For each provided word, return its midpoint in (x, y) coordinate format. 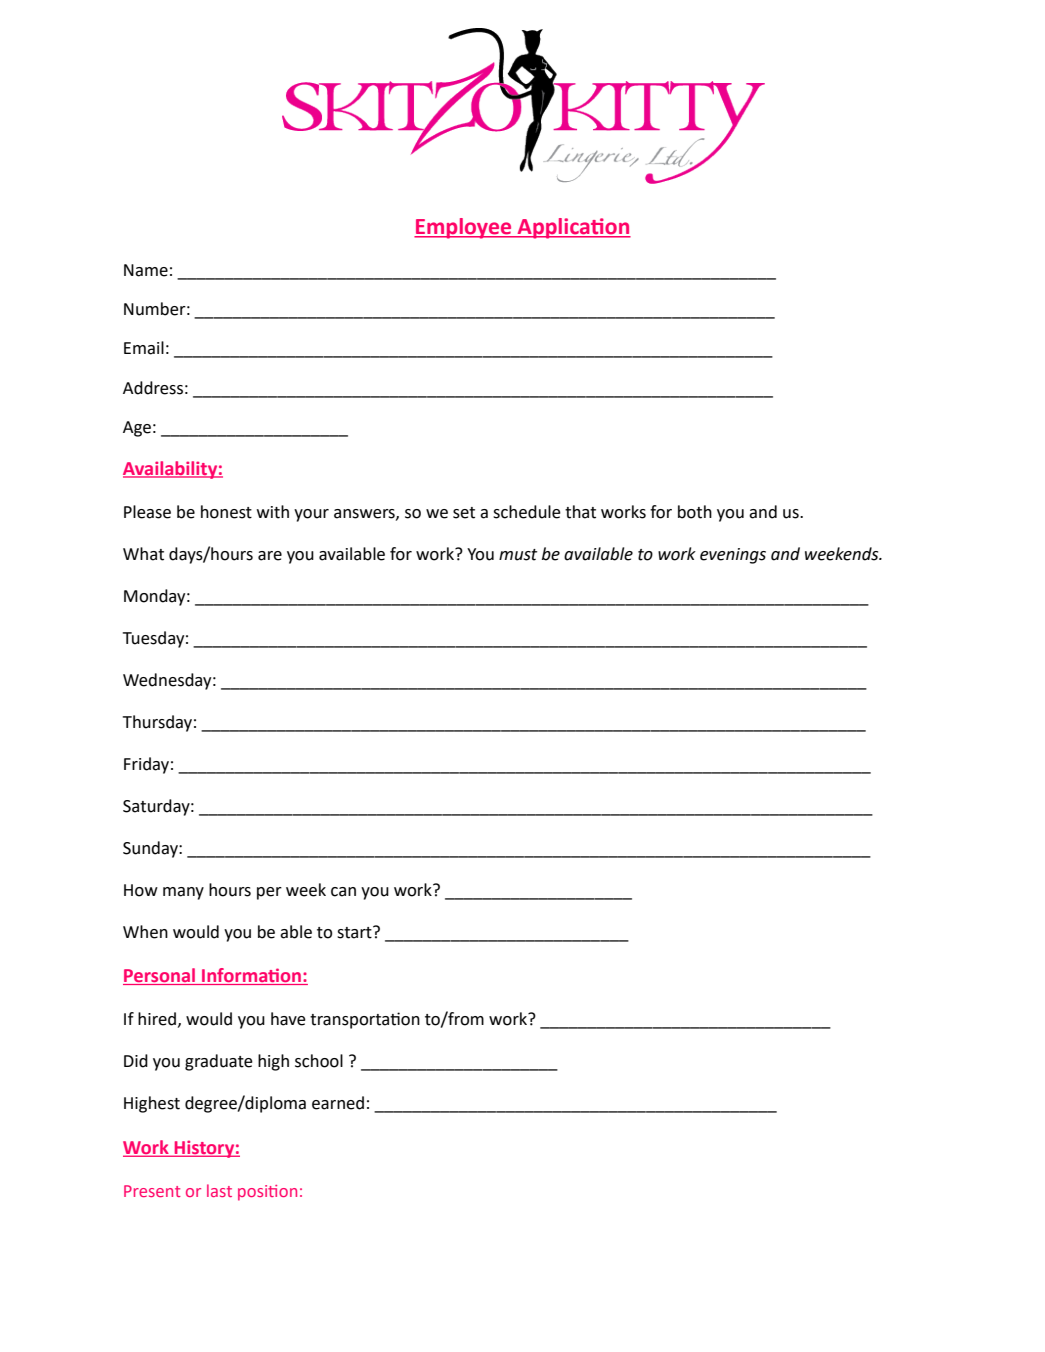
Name (146, 270)
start (355, 932)
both (695, 512)
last (219, 1190)
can (343, 892)
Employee (464, 228)
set (464, 513)
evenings (733, 556)
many (183, 893)
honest (226, 512)
